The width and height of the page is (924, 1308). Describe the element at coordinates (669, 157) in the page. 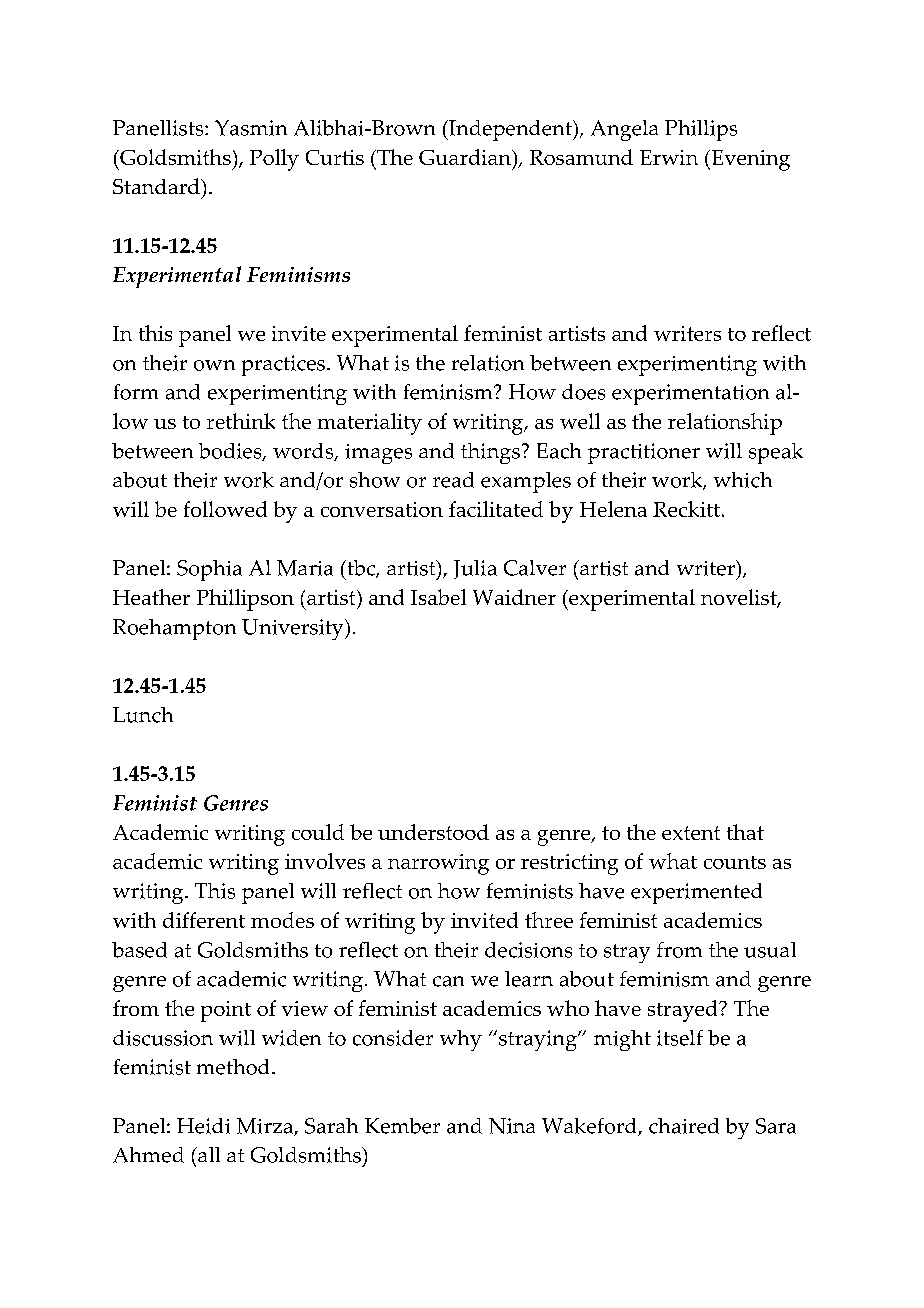

I see `Erwin` at that location.
